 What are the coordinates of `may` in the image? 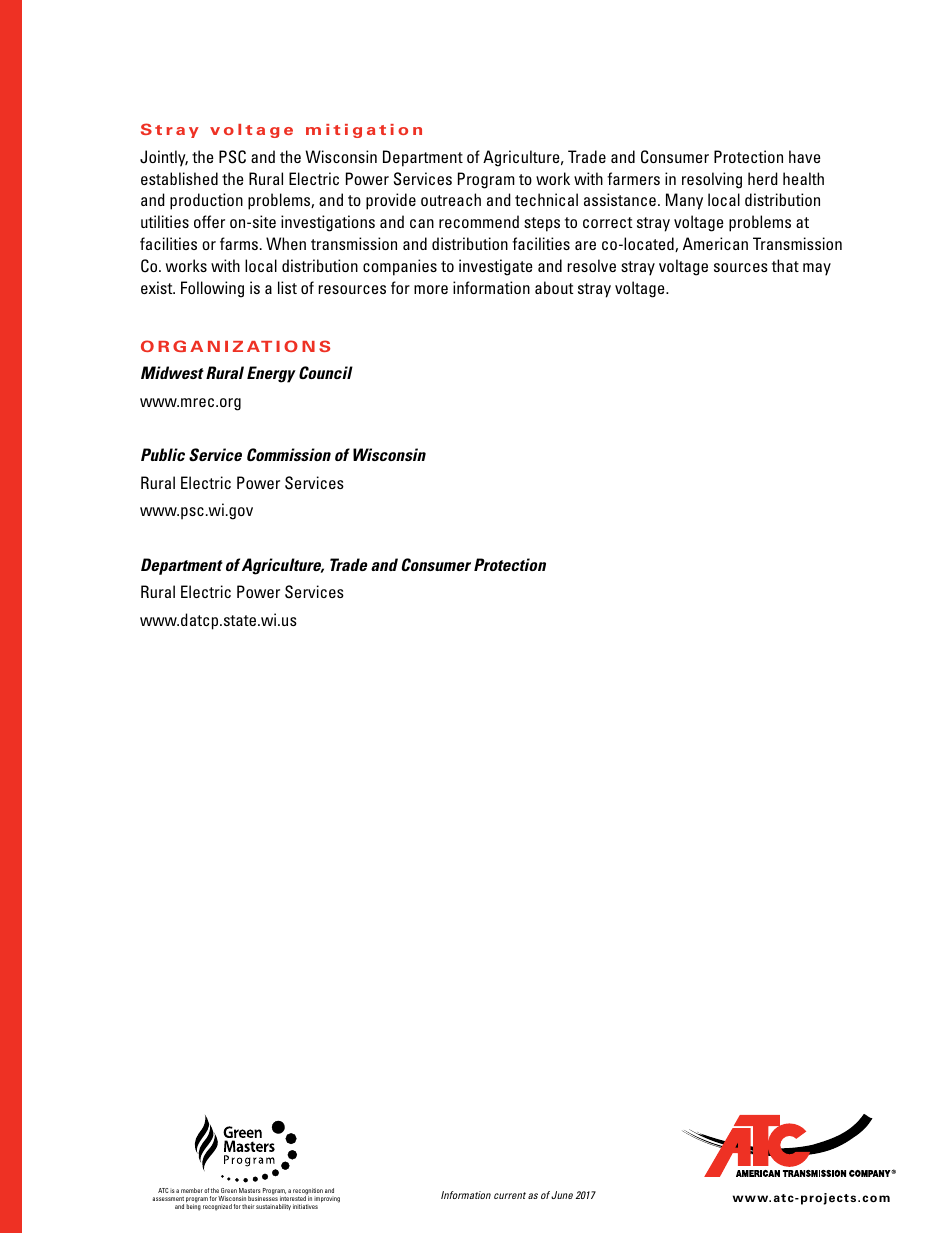 It's located at (817, 269).
